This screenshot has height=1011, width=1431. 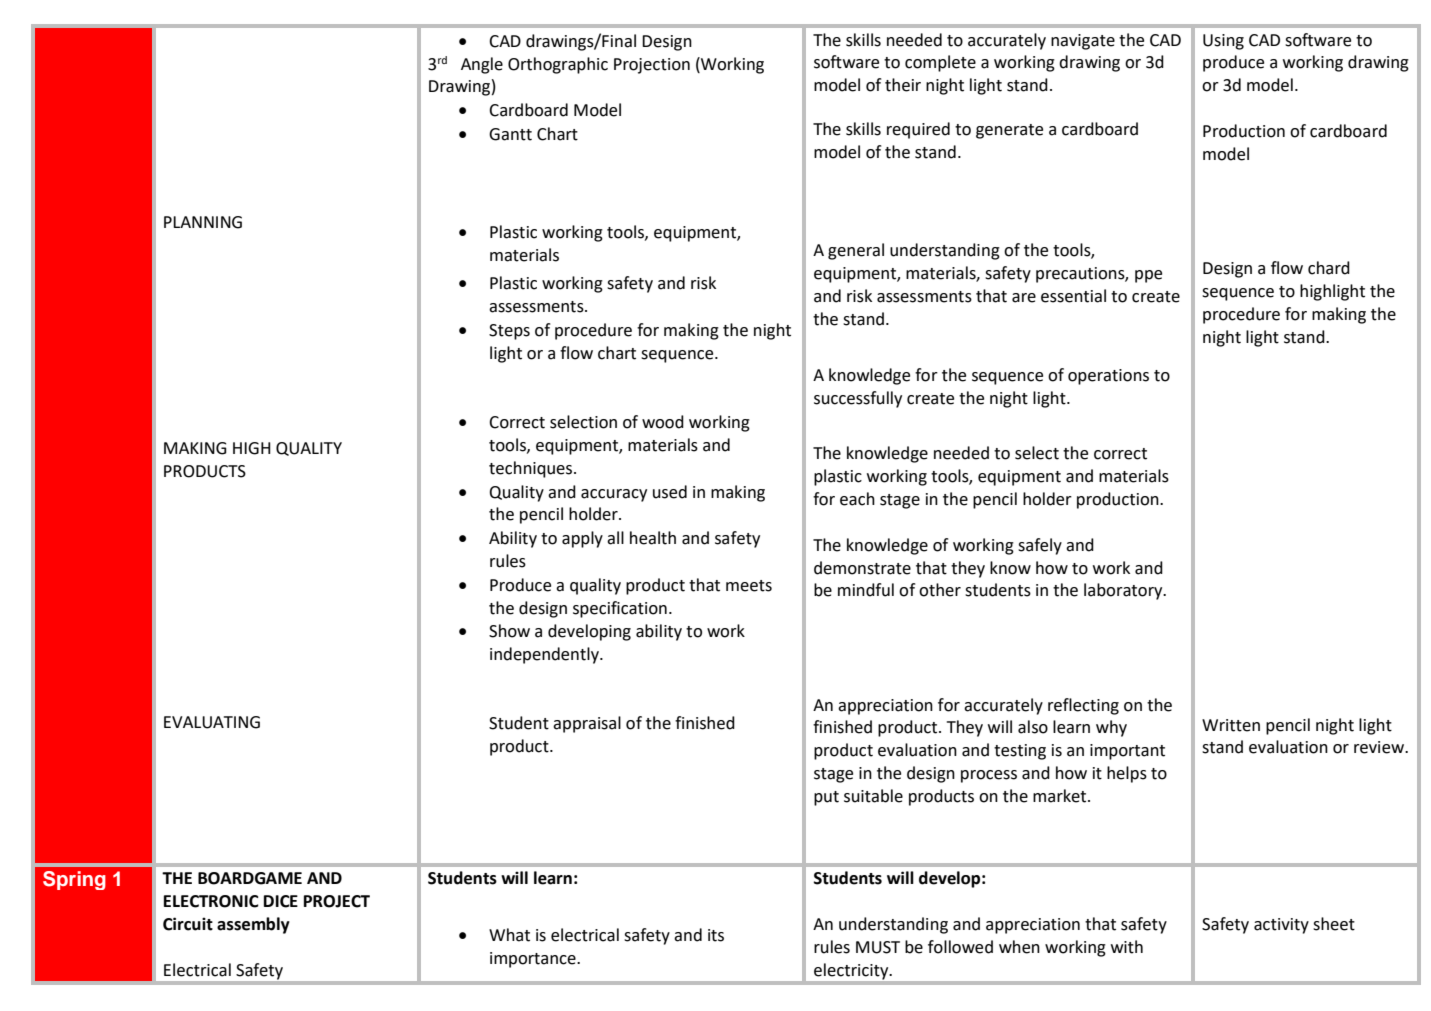 What do you see at coordinates (558, 65) in the screenshot?
I see `Orthographic` at bounding box center [558, 65].
